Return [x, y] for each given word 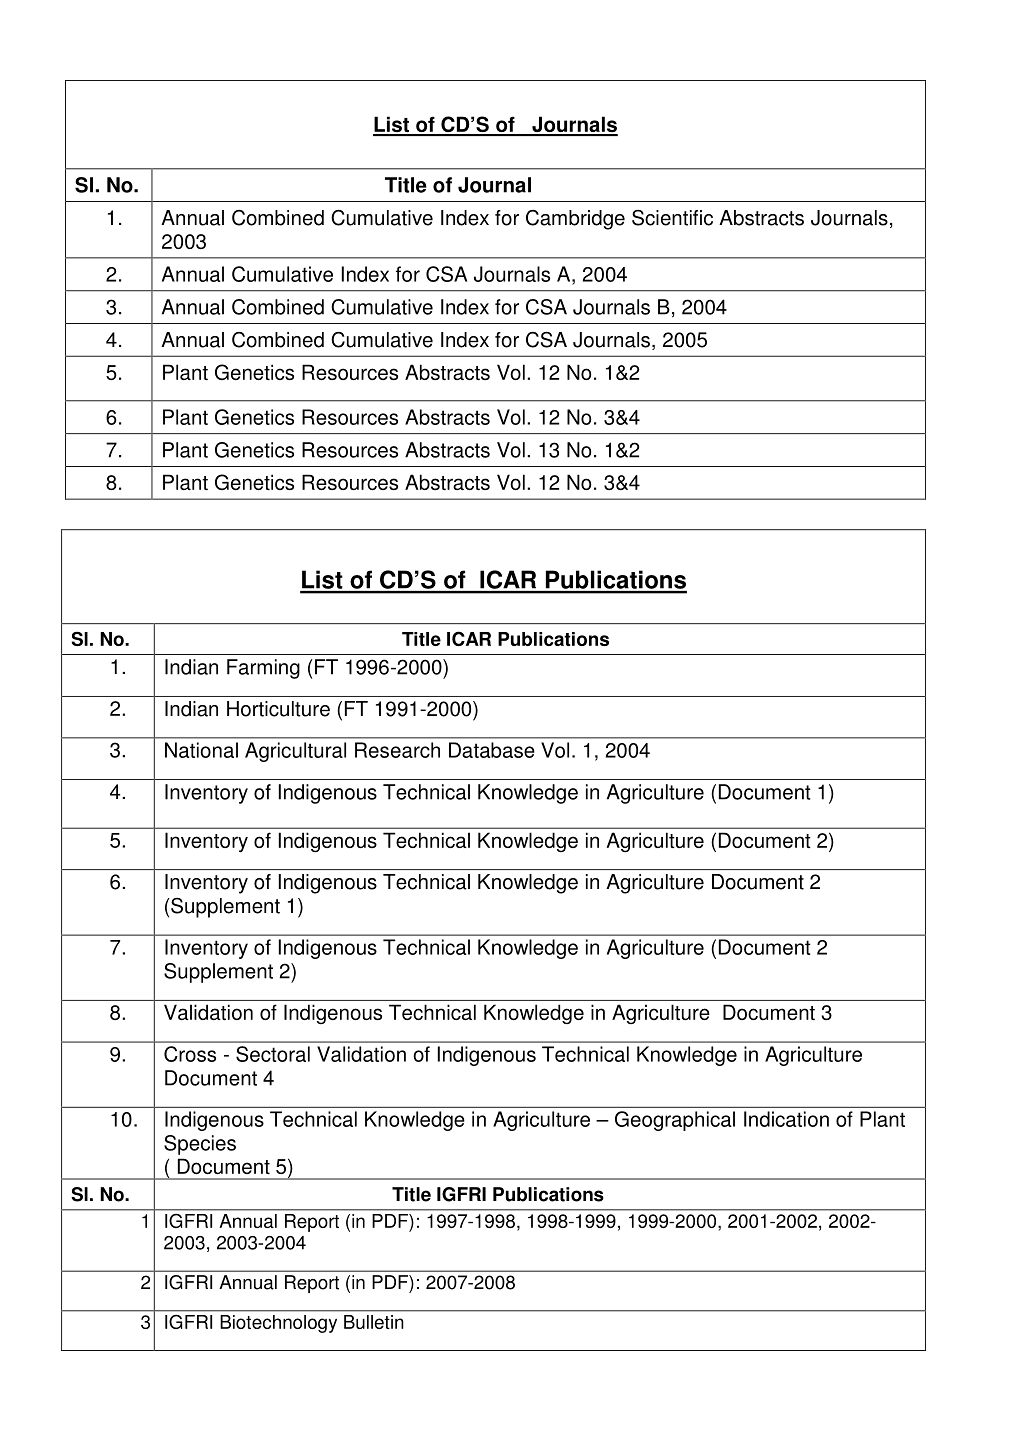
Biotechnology [279, 1324]
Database [492, 750]
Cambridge [575, 220]
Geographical [675, 1121]
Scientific [672, 218]
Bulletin [373, 1322]
